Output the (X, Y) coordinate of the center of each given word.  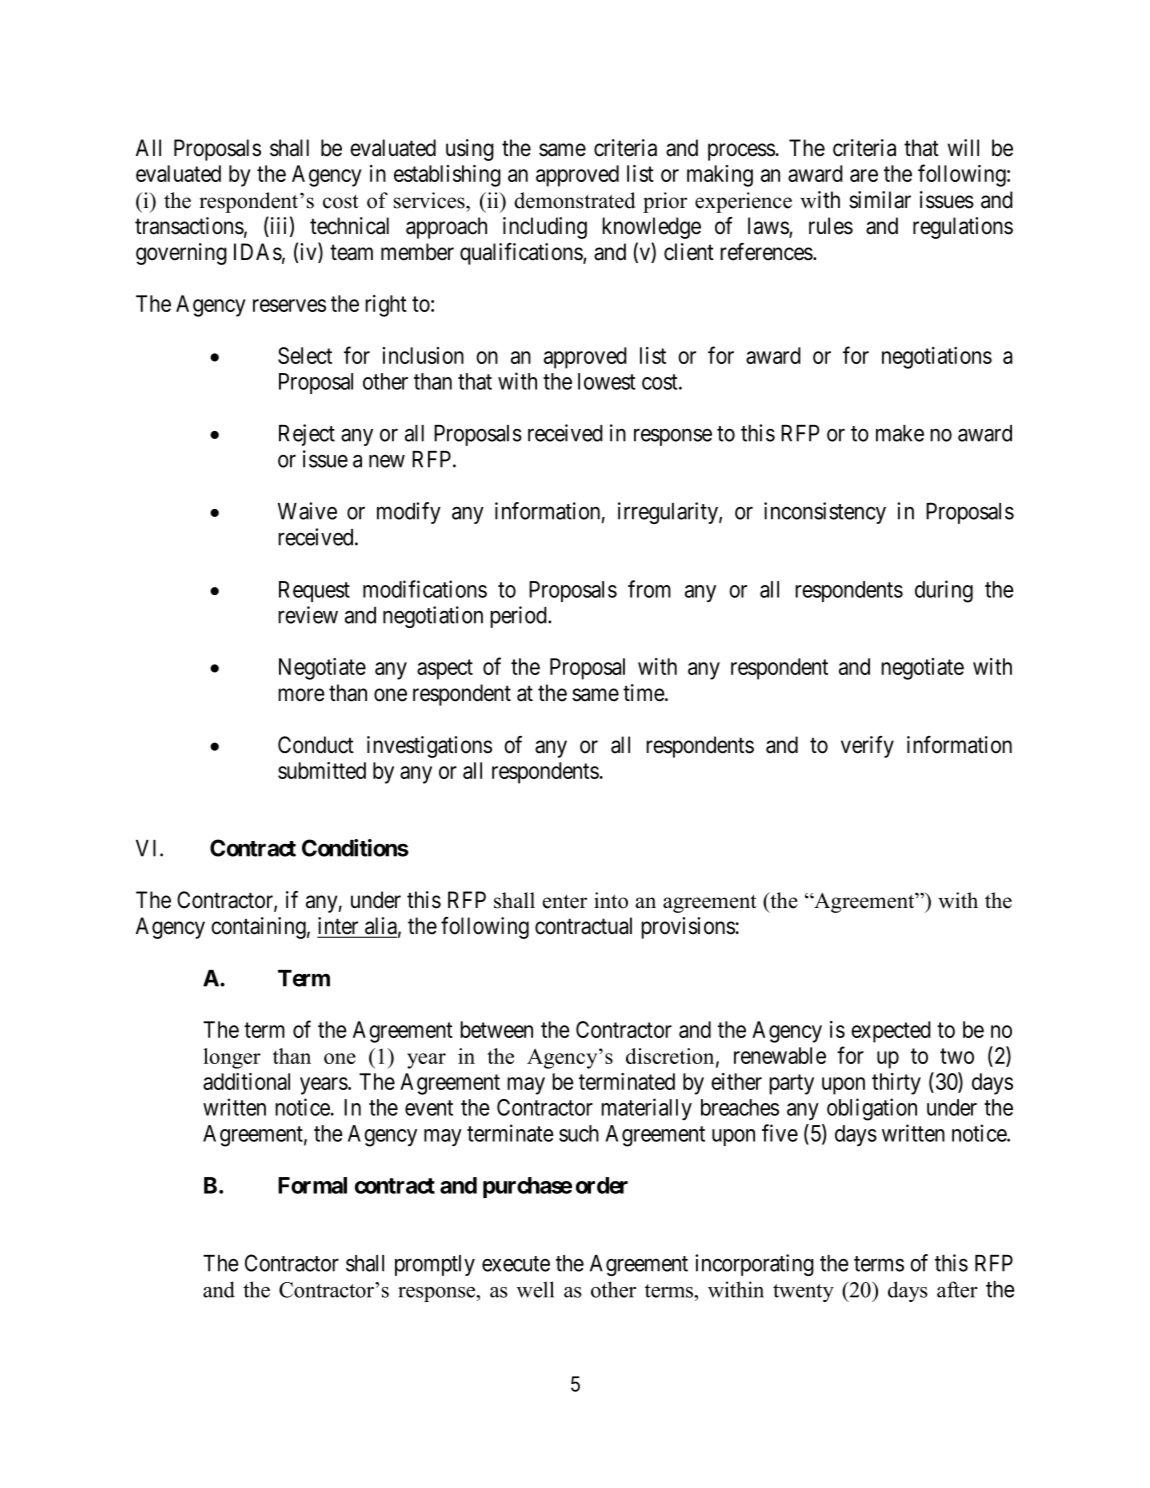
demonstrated (574, 200)
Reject (307, 435)
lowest (607, 381)
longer (232, 1058)
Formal (312, 1185)
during (944, 591)
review (308, 615)
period (519, 617)
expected (891, 1032)
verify (867, 747)
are (864, 175)
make (900, 433)
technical (349, 226)
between (496, 1029)
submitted (322, 770)
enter (565, 902)
